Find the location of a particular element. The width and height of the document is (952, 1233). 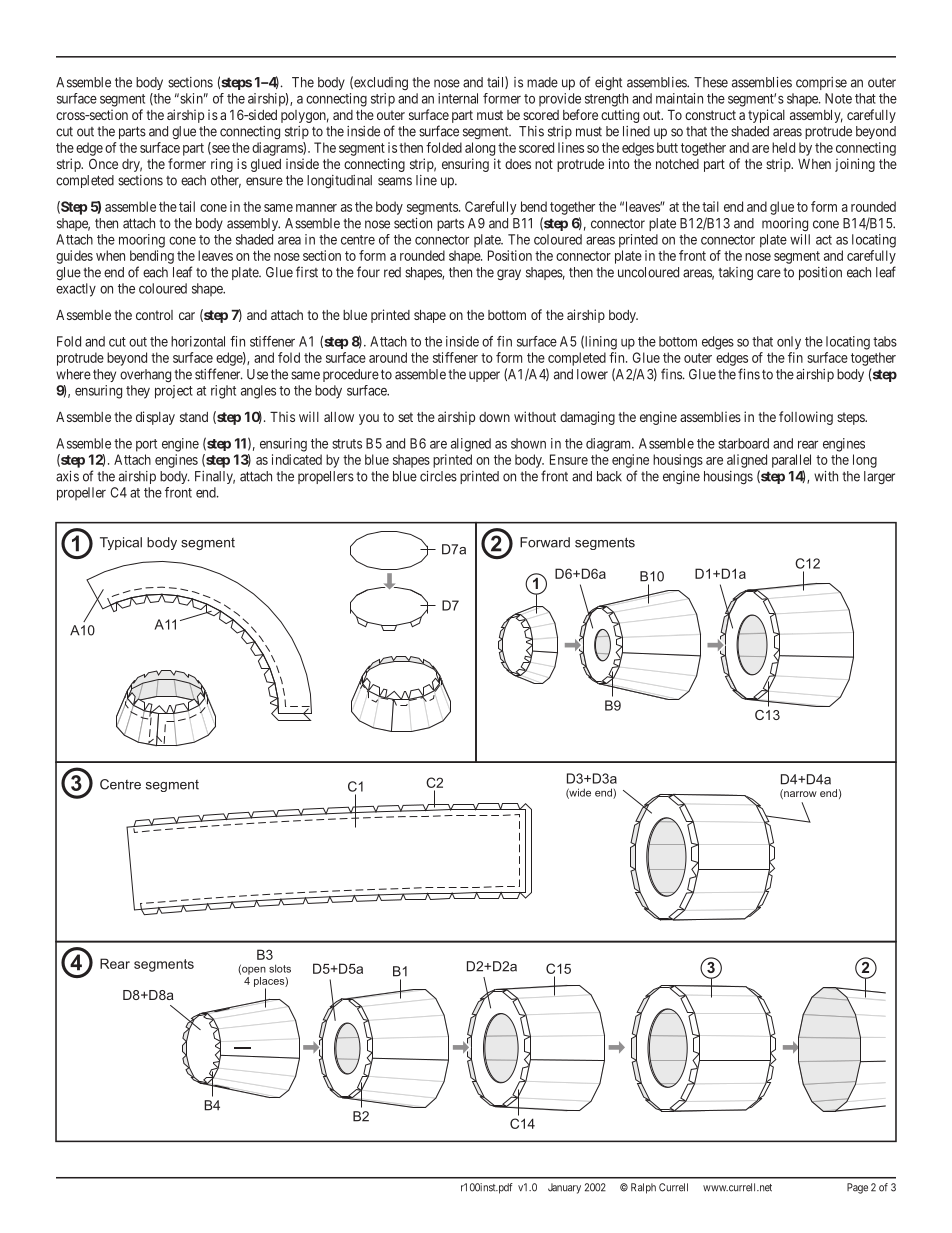

Once is located at coordinates (103, 164).
